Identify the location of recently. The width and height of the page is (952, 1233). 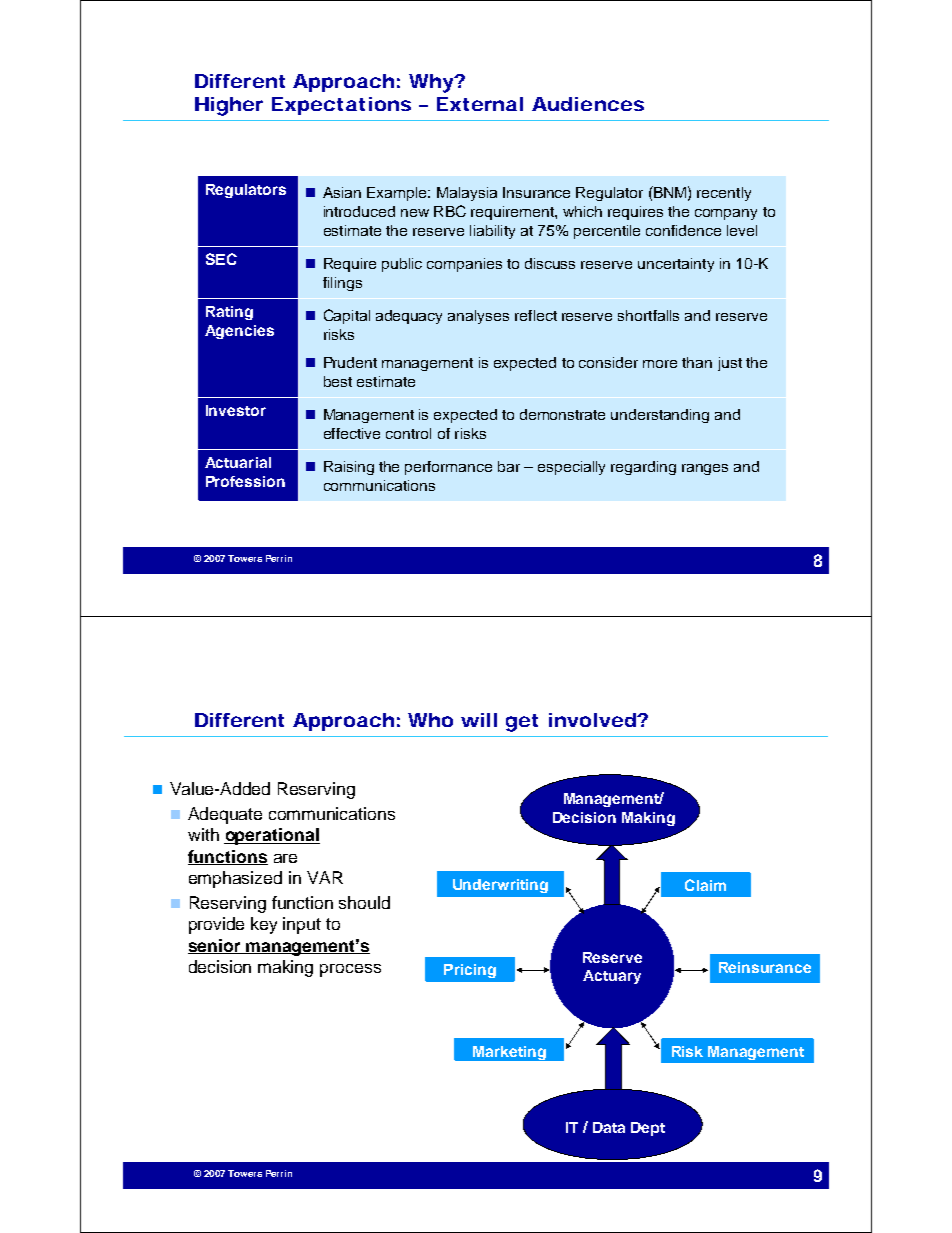
(724, 194).
